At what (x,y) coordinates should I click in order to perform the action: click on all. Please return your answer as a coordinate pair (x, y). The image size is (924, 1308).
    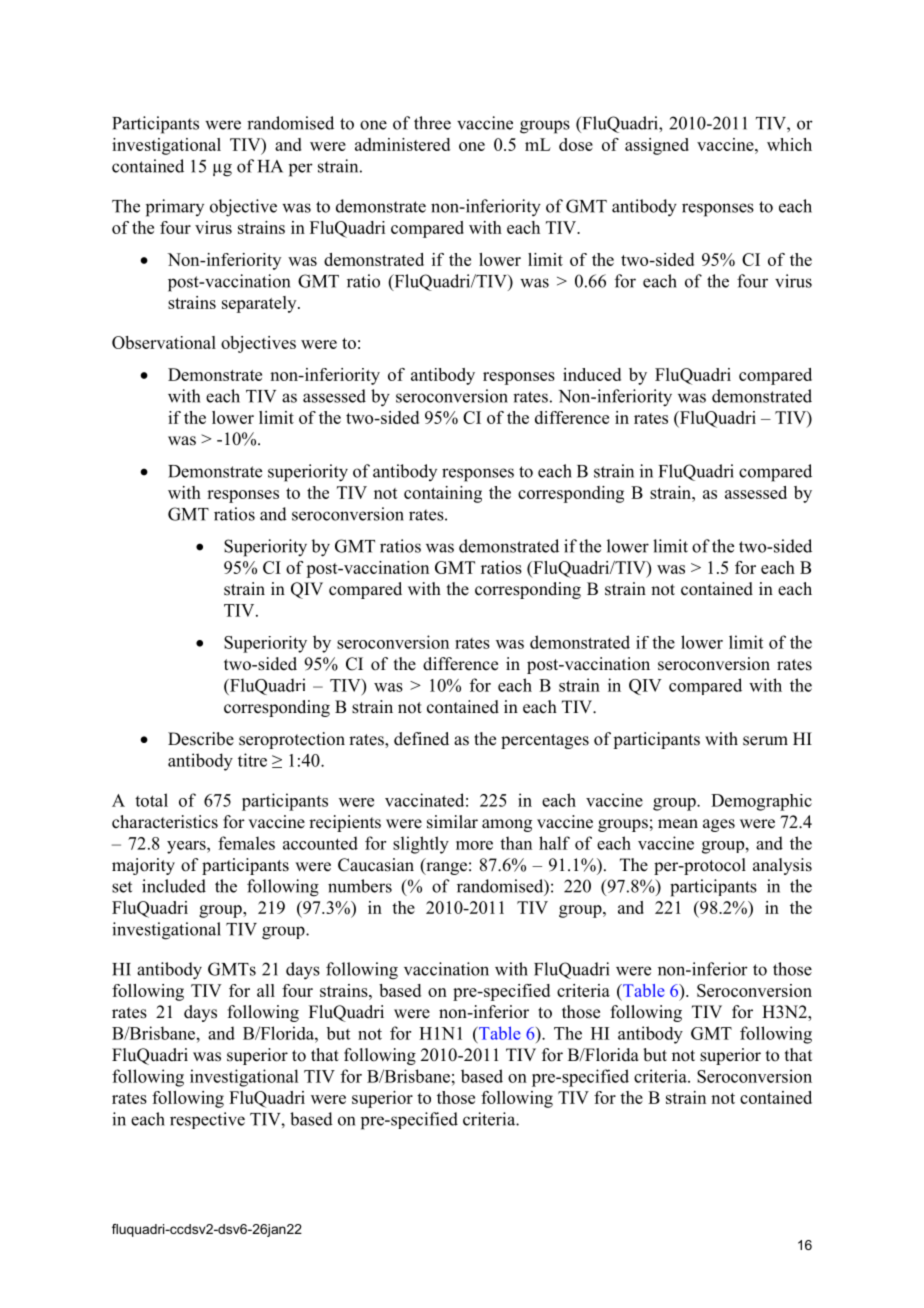
    Looking at the image, I should click on (266, 990).
